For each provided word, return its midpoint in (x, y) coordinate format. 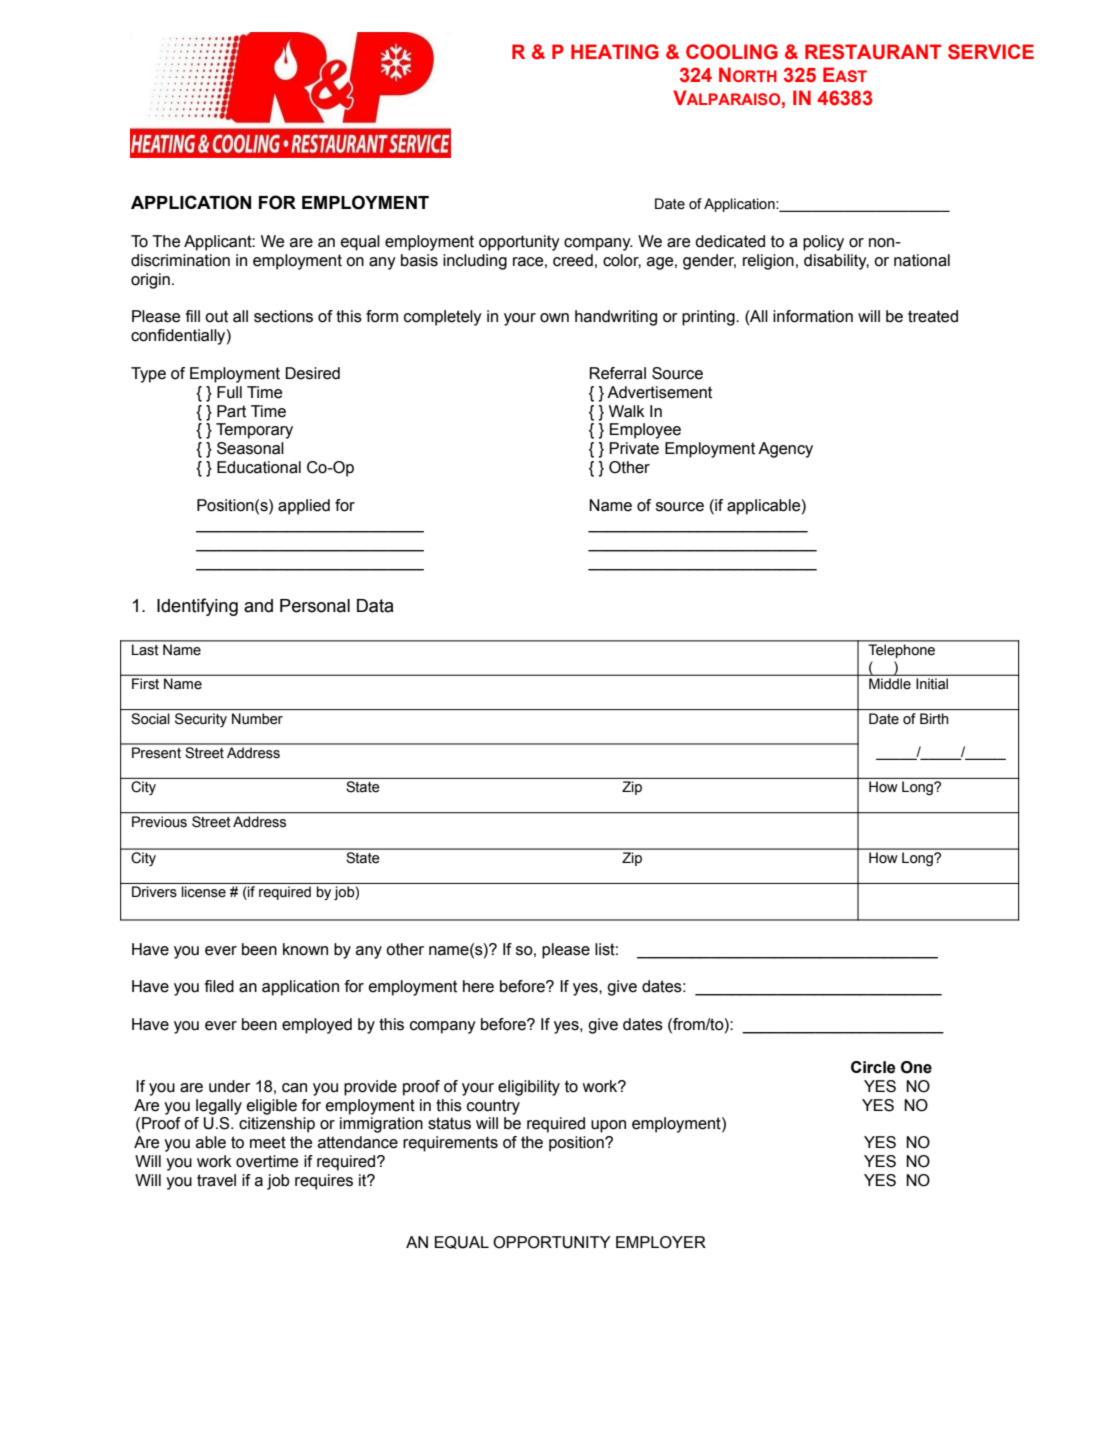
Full (229, 392)
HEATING (615, 52)
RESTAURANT (873, 52)
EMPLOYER (661, 1242)
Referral (618, 373)
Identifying (197, 607)
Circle (873, 1067)
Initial (932, 683)
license (204, 892)
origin (150, 281)
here (478, 986)
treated (933, 316)
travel (216, 1180)
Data (375, 606)
